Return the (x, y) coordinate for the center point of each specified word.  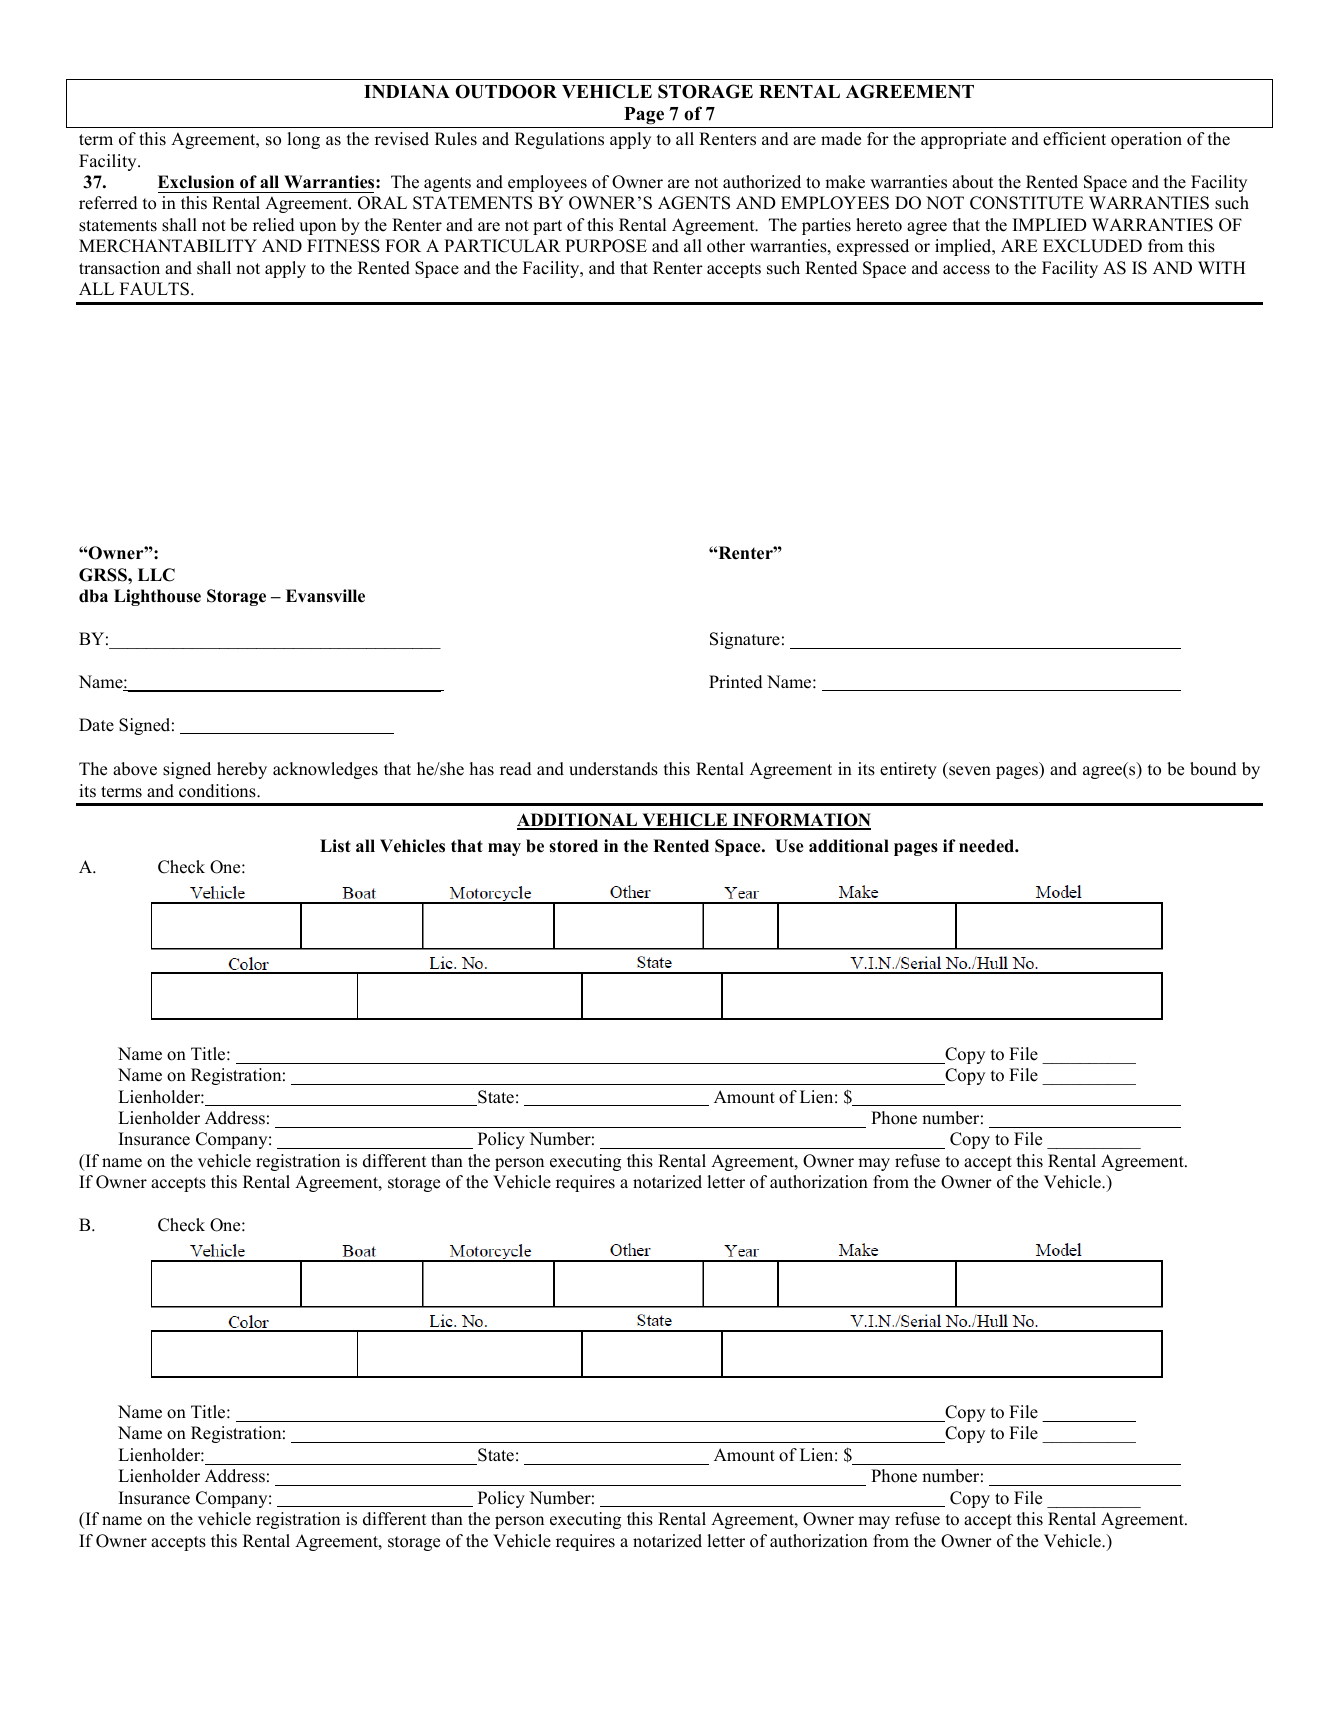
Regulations (559, 140)
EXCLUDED (1092, 246)
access (966, 270)
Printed (736, 682)
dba (93, 596)
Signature (745, 640)
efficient (1074, 139)
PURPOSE (606, 246)
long (303, 140)
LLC (156, 575)
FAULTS (154, 289)
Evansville (325, 596)
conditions (218, 791)
